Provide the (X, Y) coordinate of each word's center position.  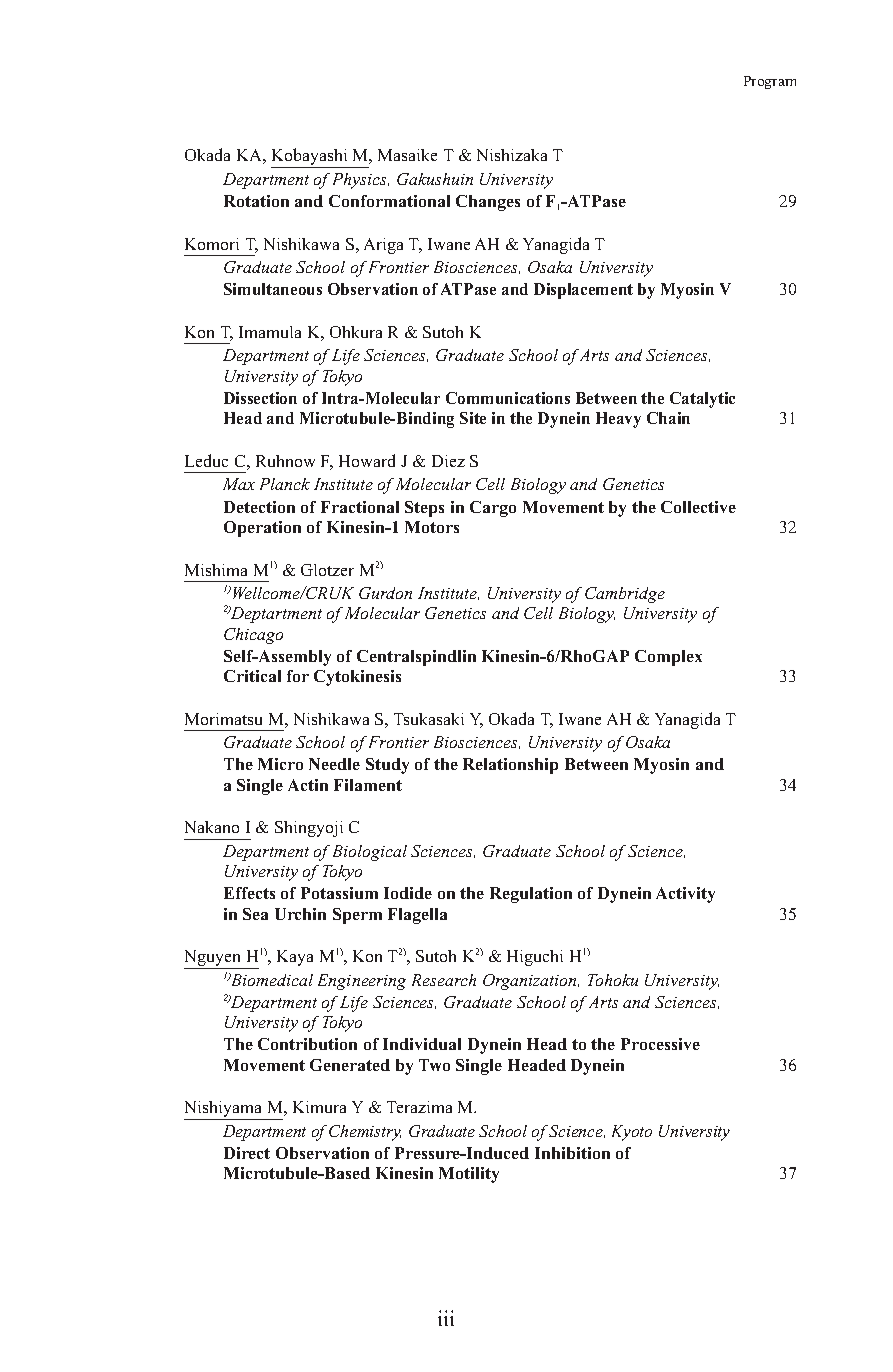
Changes (488, 203)
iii (446, 1318)
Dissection (260, 398)
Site (473, 418)
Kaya (295, 958)
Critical (252, 676)
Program (770, 82)
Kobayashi (310, 158)
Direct (247, 1153)
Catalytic (702, 400)
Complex (668, 658)
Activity (685, 895)
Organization (531, 982)
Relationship (510, 766)
